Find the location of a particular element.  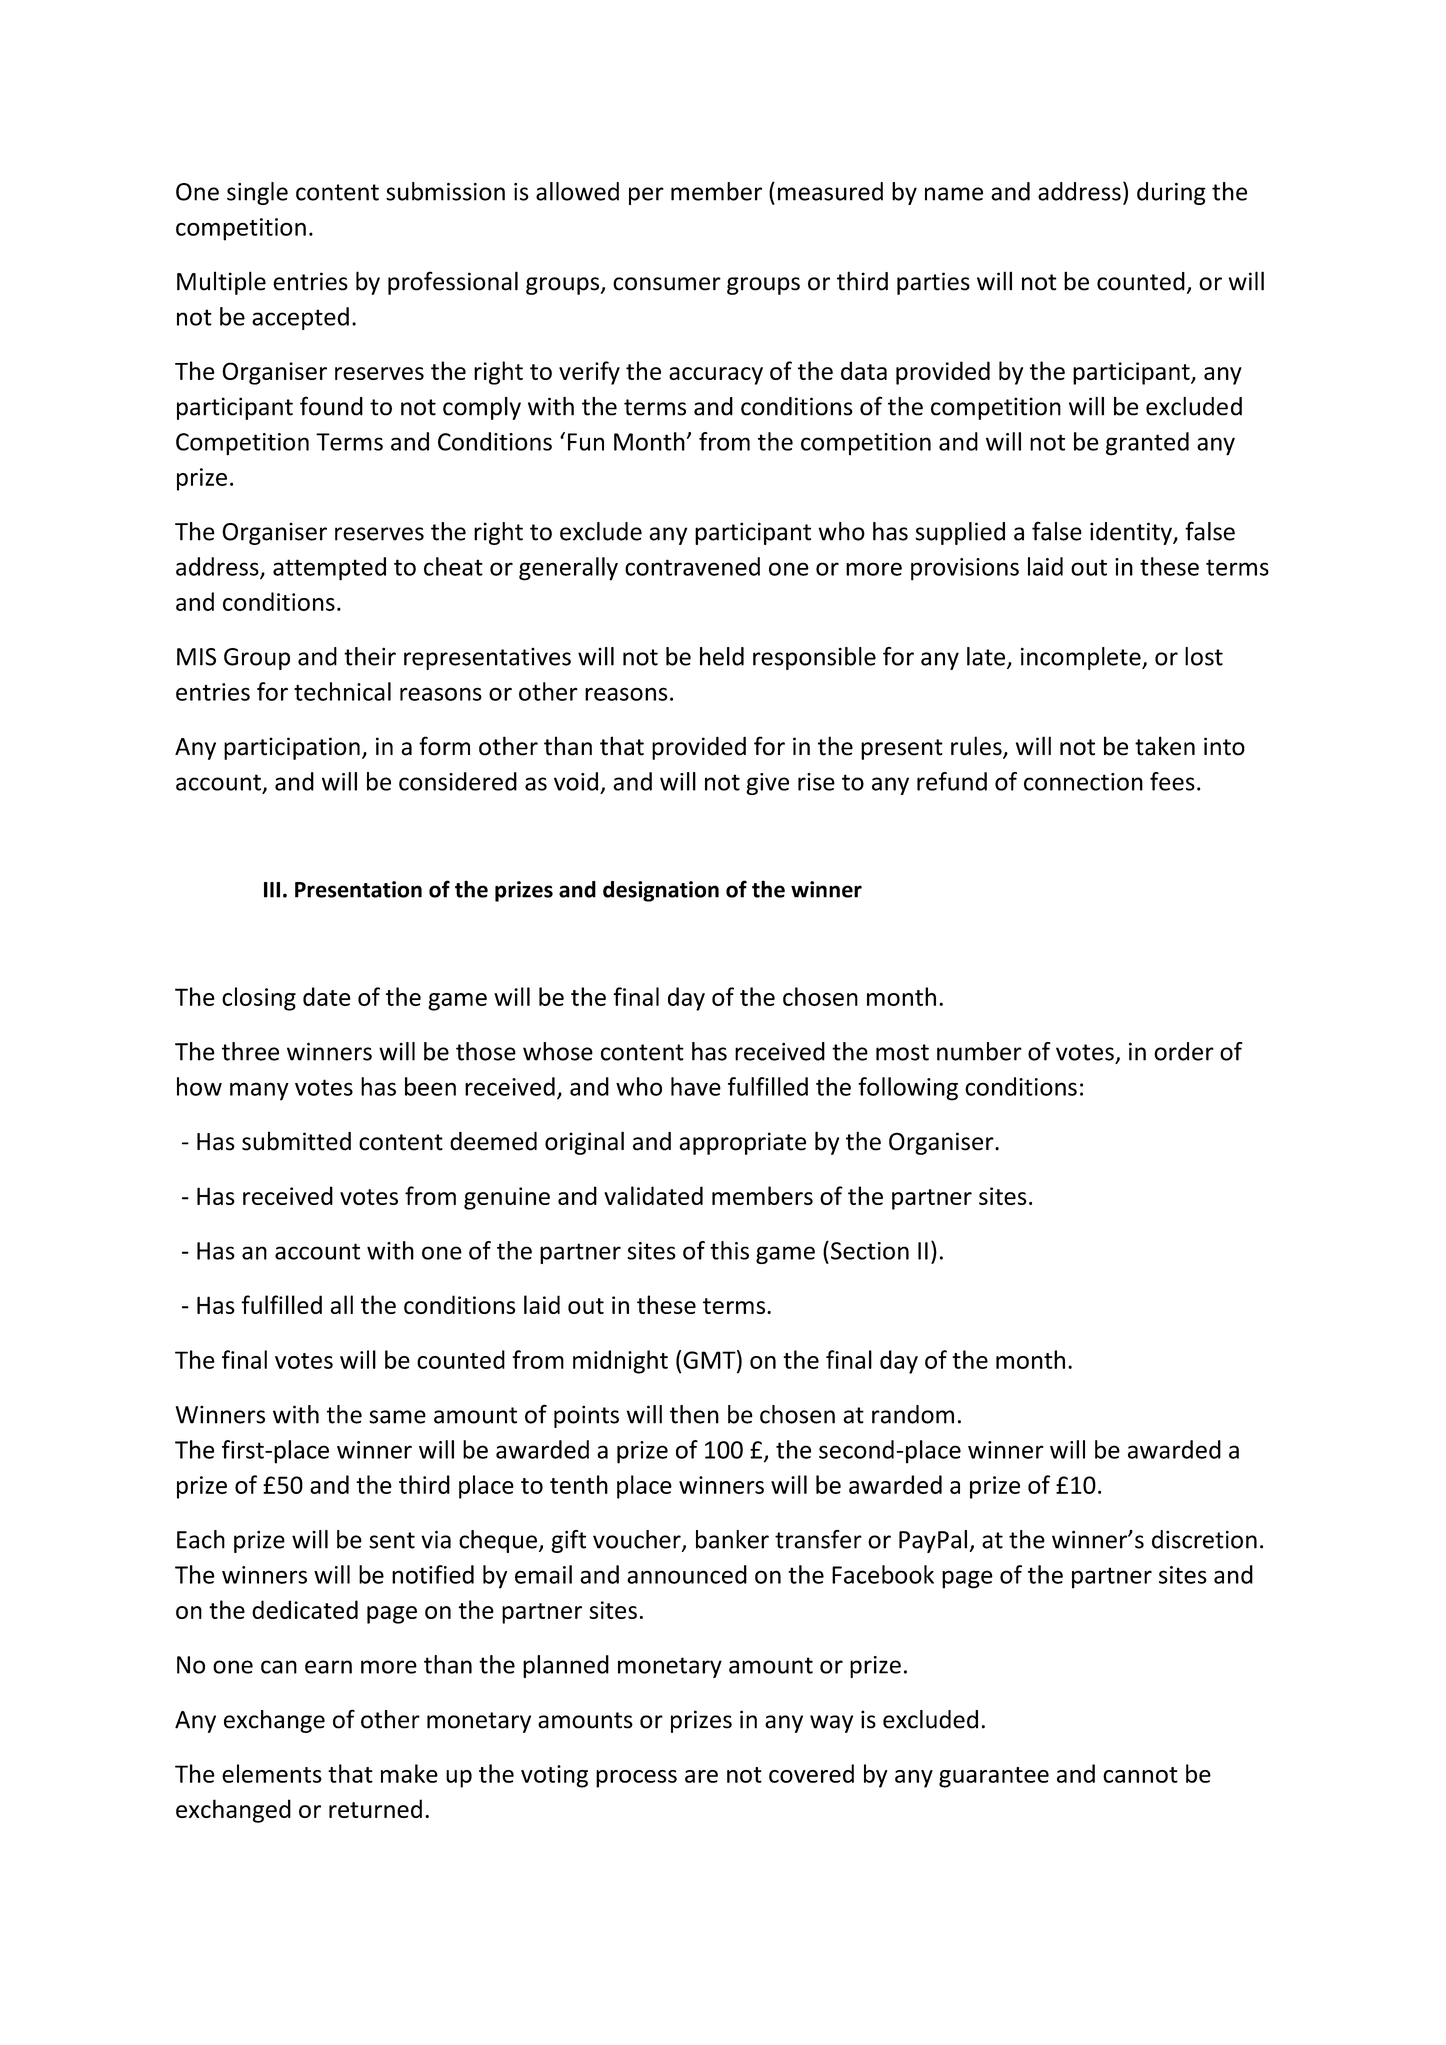

are is located at coordinates (701, 1776).
